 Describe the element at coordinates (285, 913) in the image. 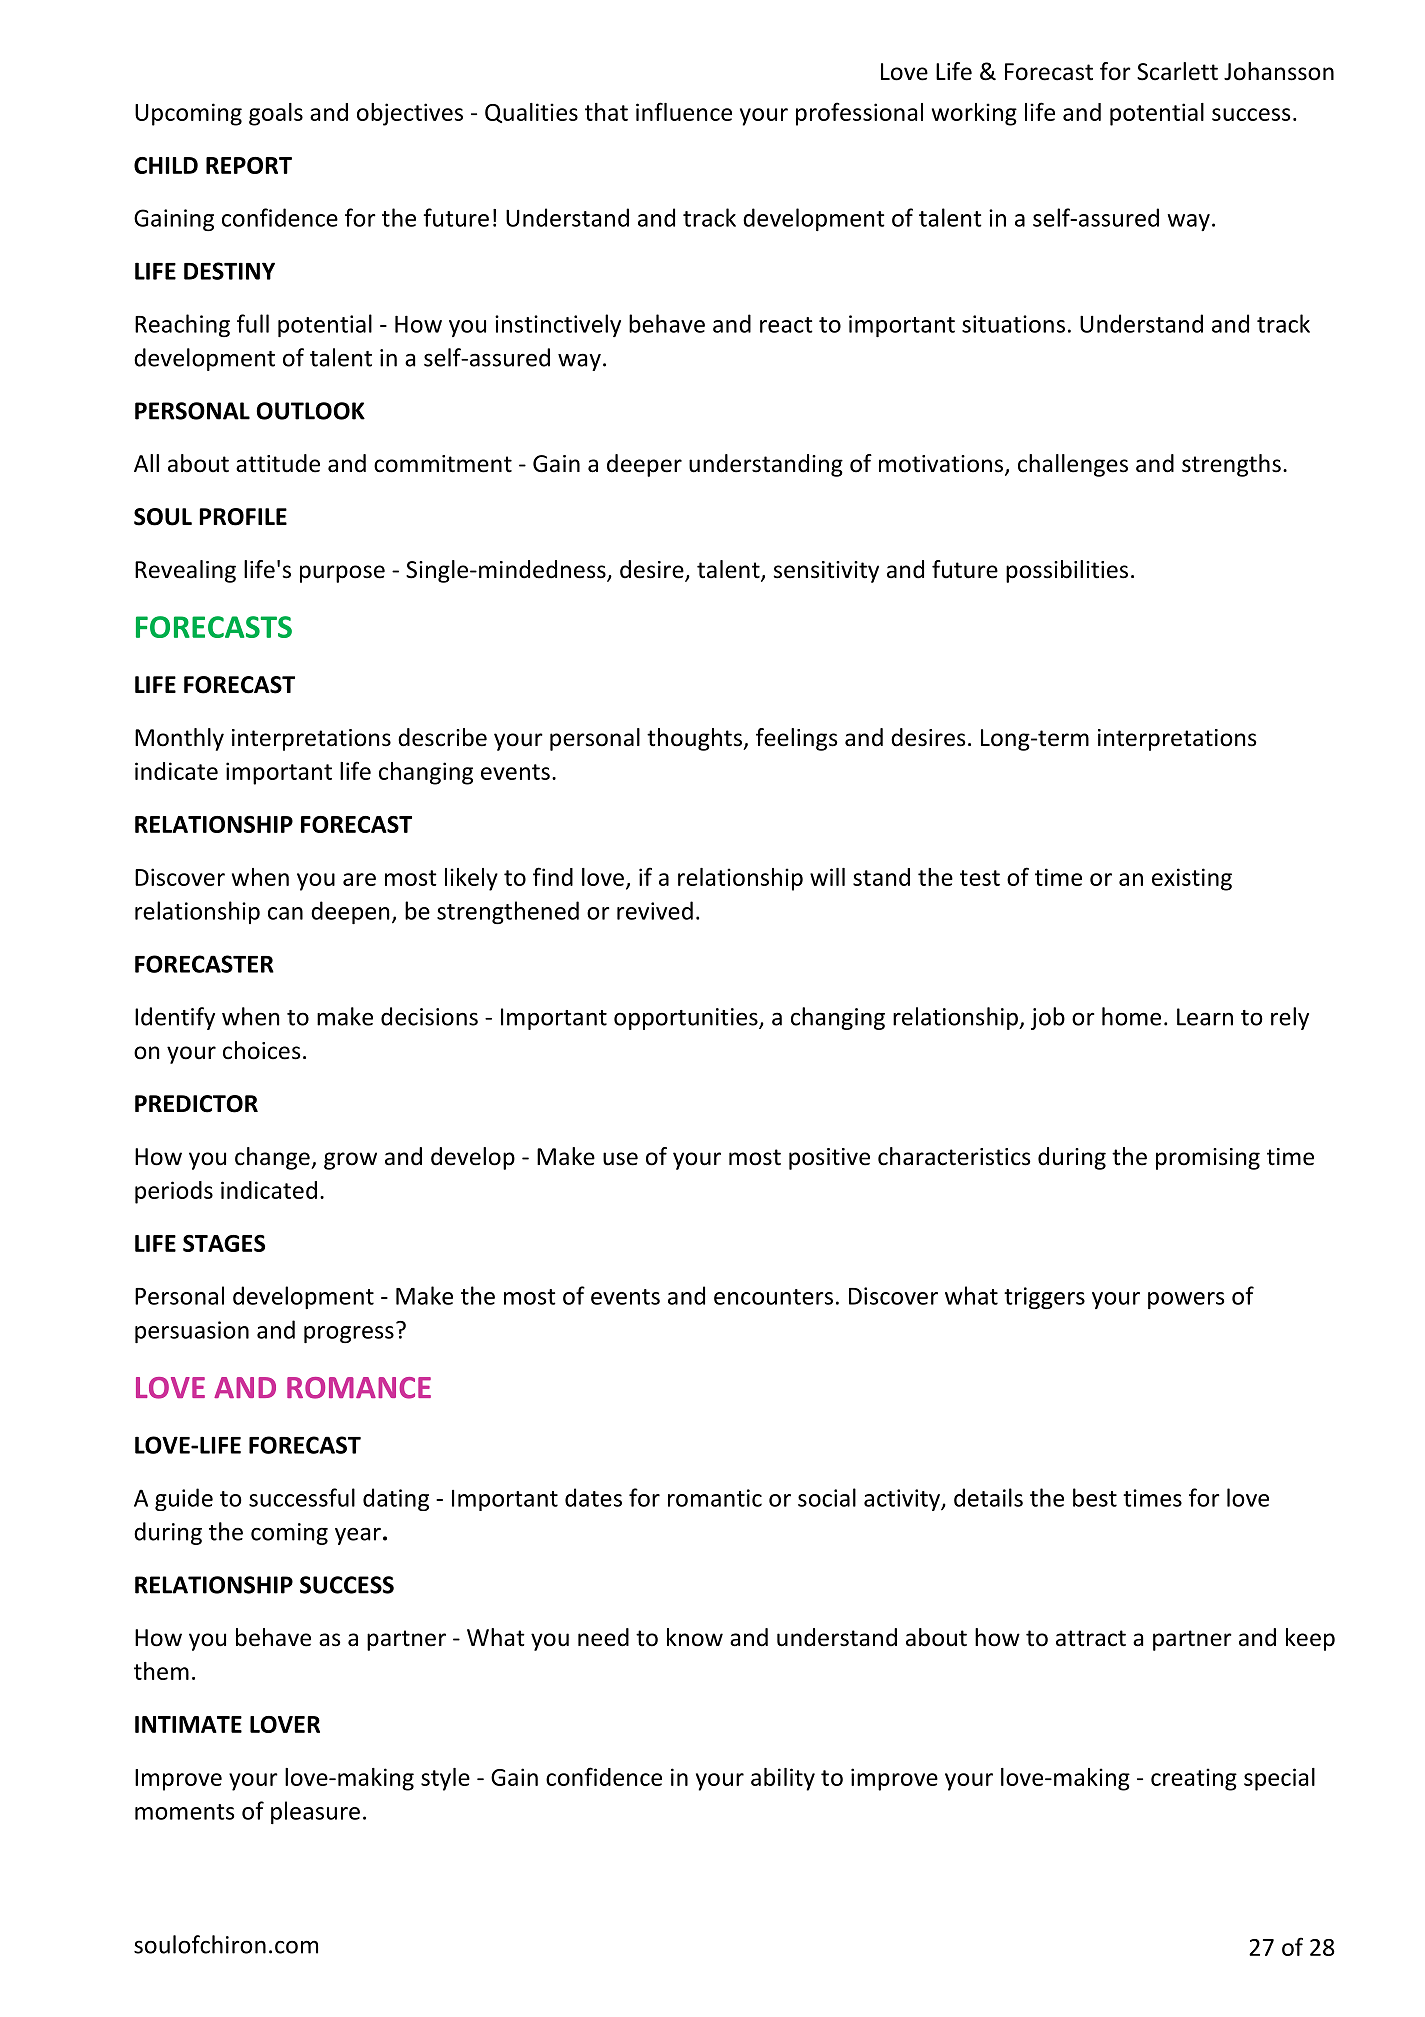

I see `can` at that location.
